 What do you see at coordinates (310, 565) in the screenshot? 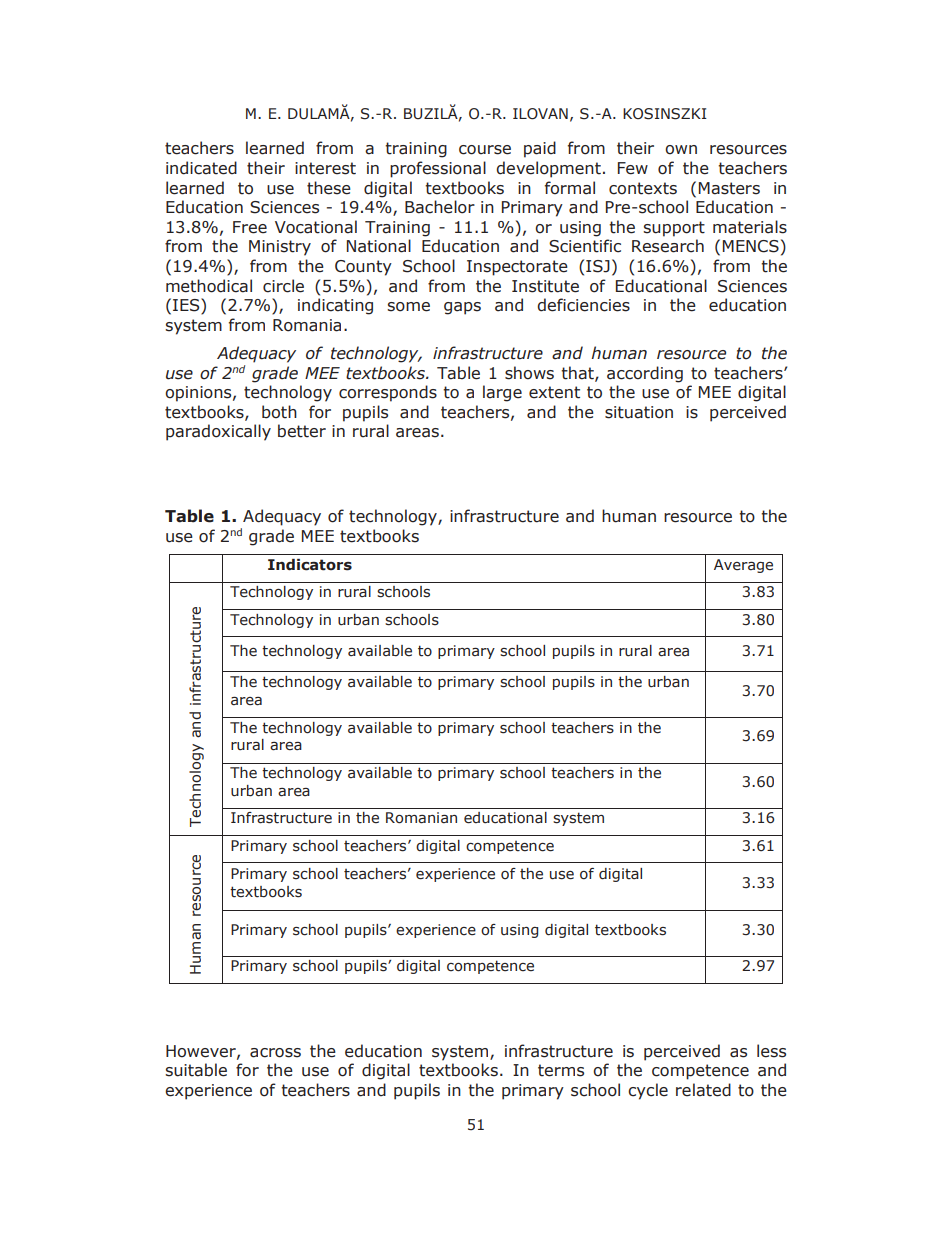
I see `Indicators` at bounding box center [310, 565].
